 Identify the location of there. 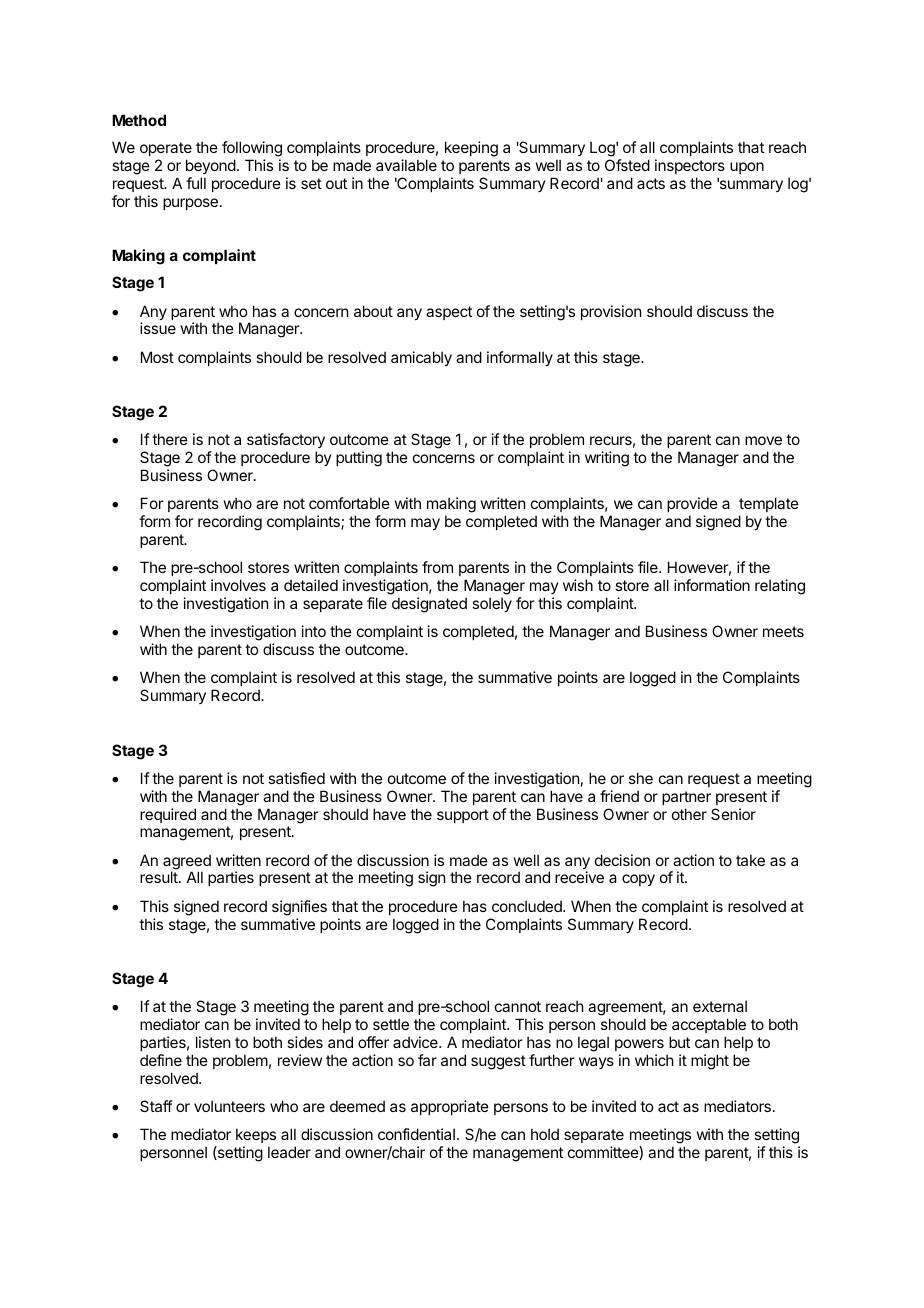
(170, 439).
